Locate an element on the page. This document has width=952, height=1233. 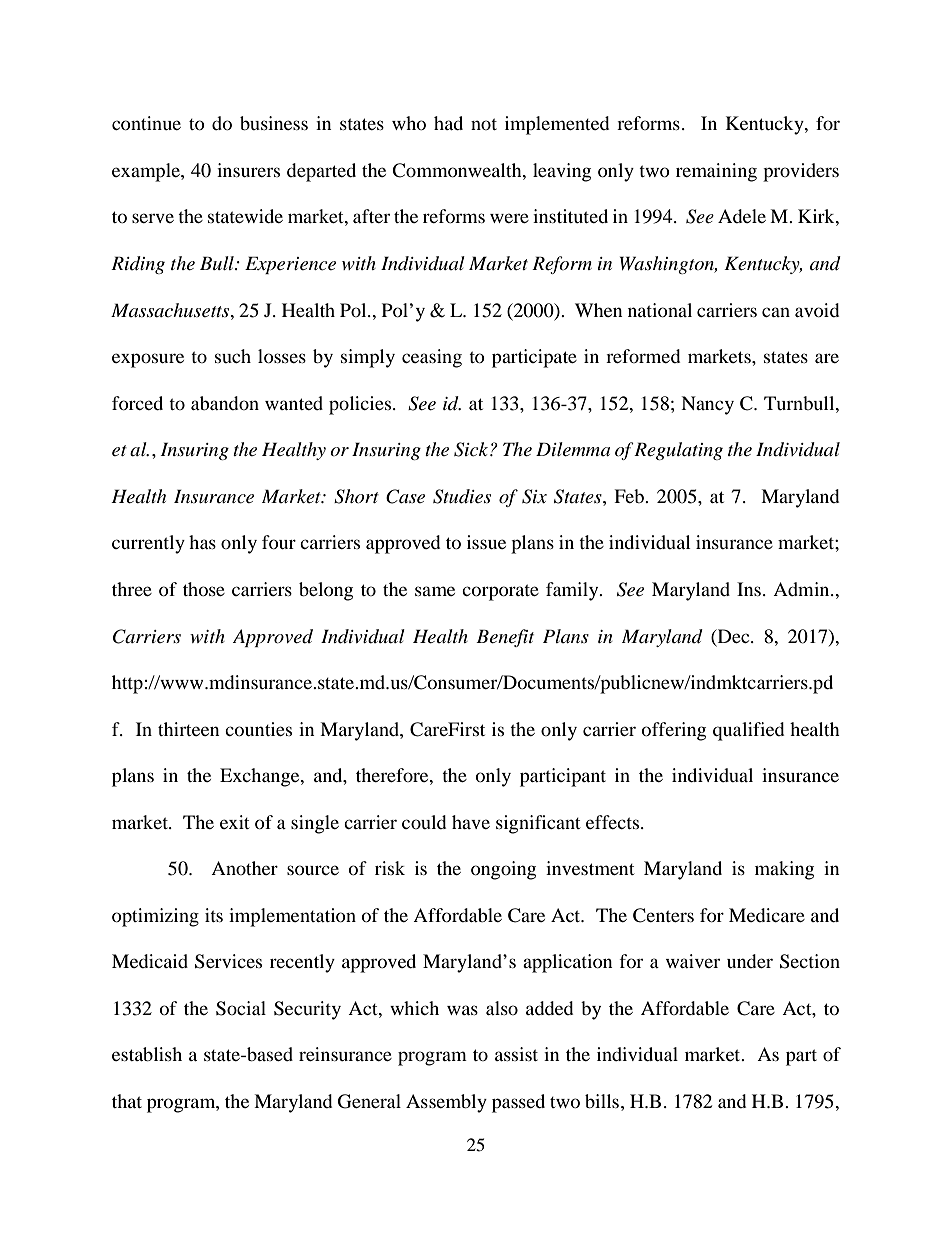
qualified is located at coordinates (748, 731).
